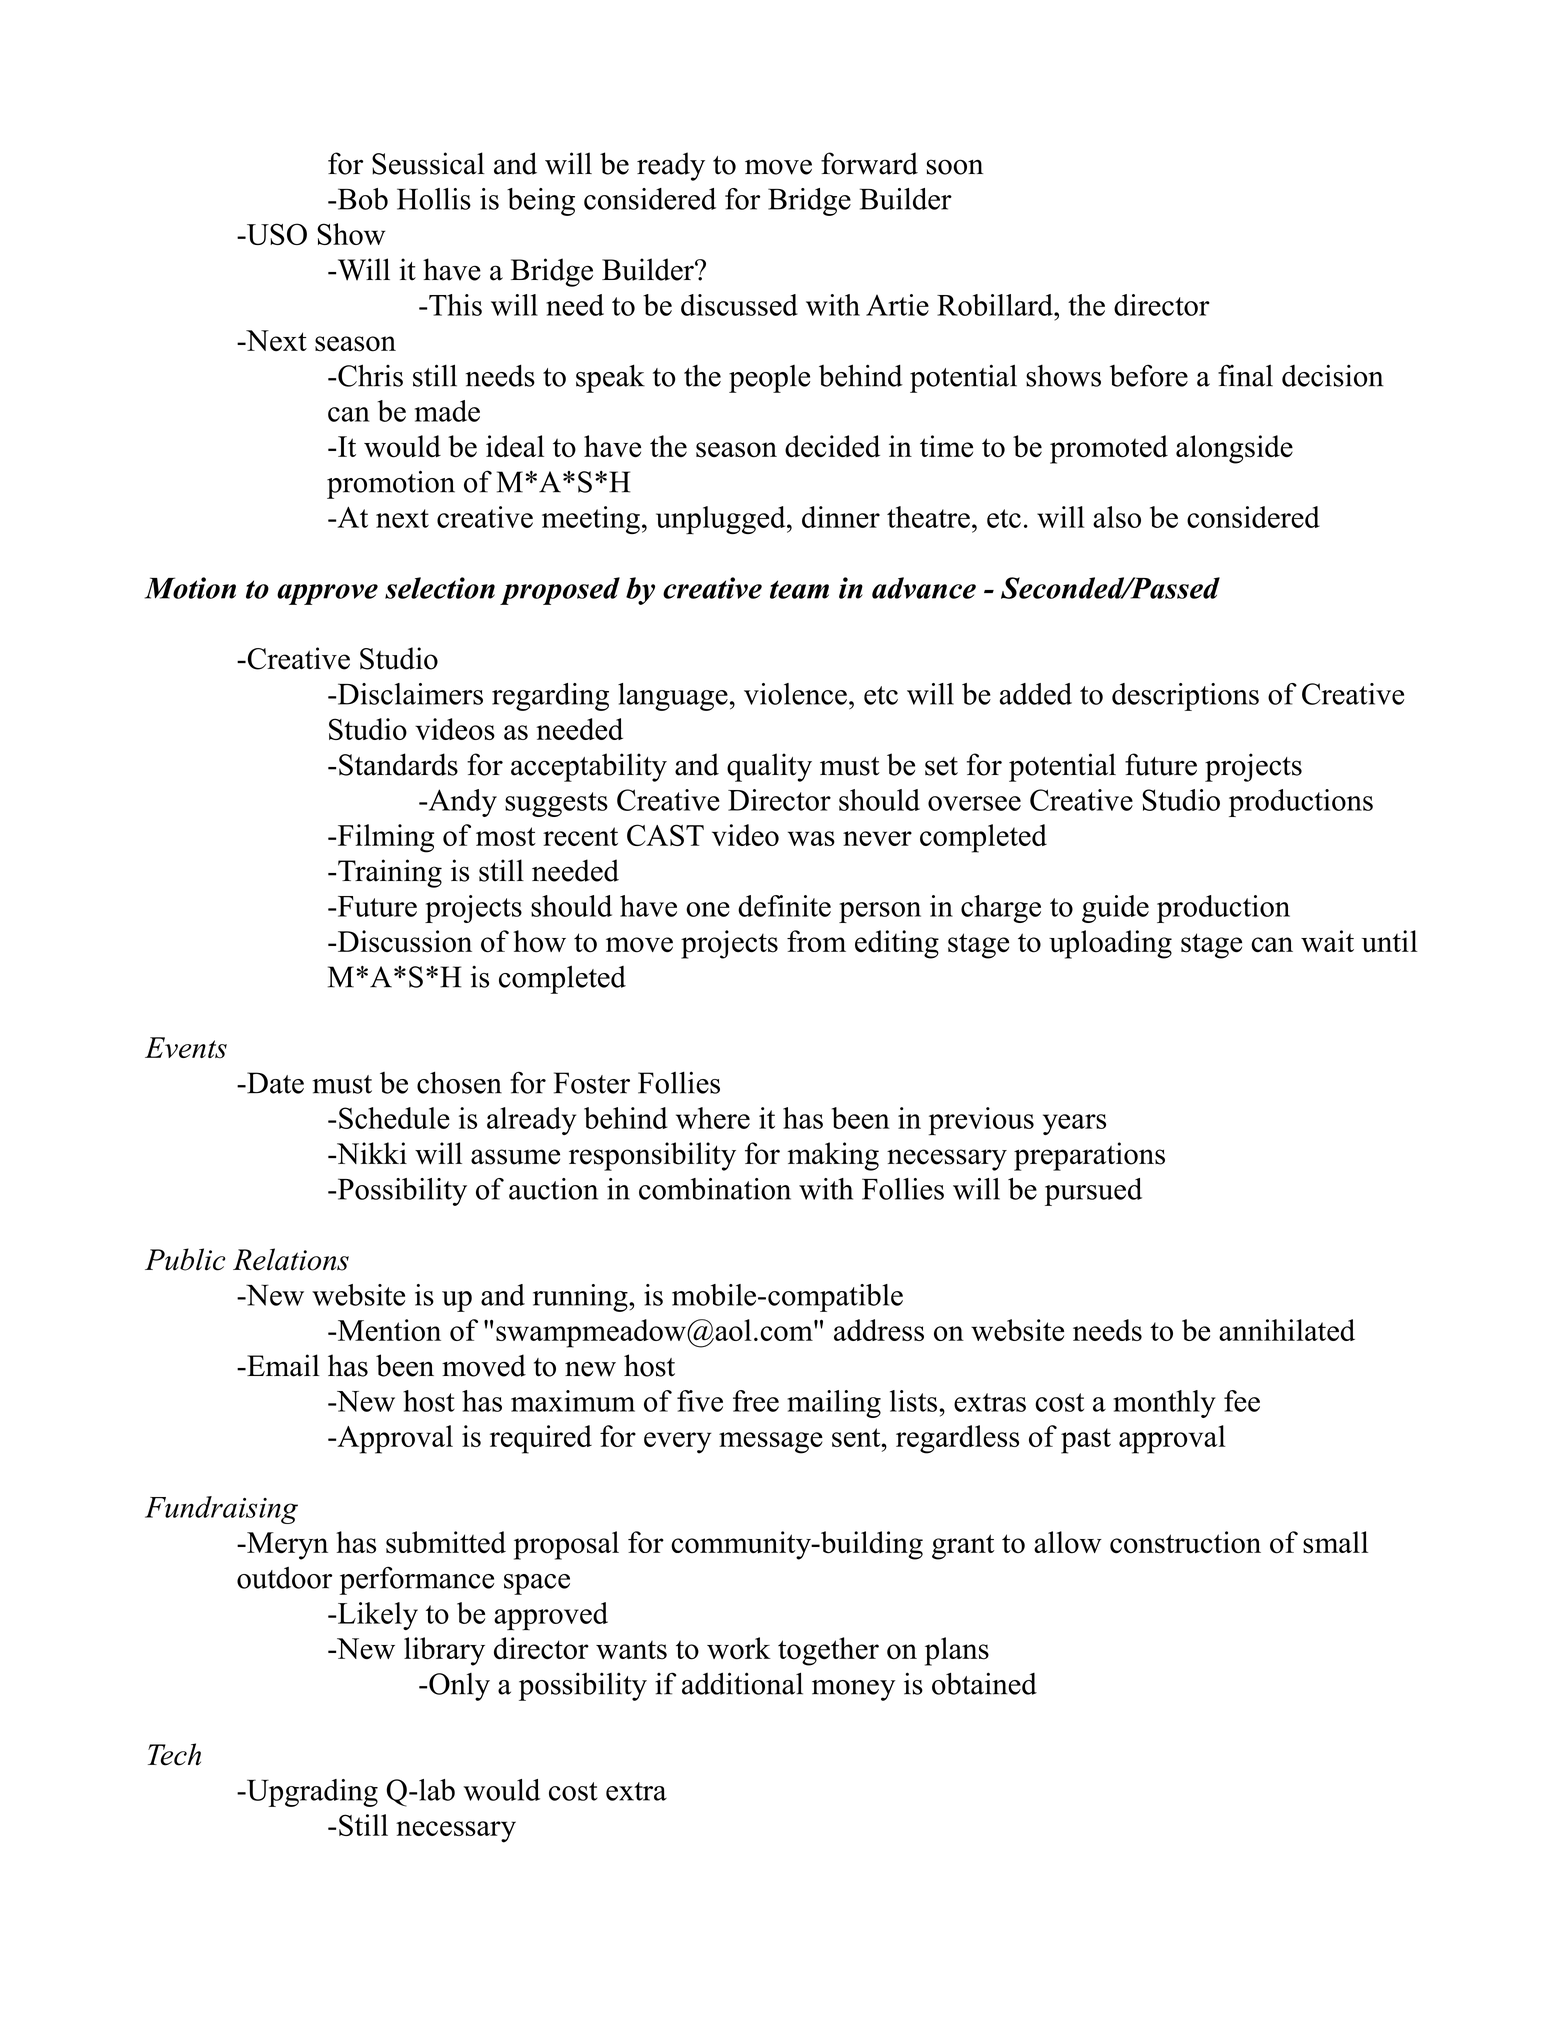  What do you see at coordinates (799, 589) in the page?
I see `team` at bounding box center [799, 589].
